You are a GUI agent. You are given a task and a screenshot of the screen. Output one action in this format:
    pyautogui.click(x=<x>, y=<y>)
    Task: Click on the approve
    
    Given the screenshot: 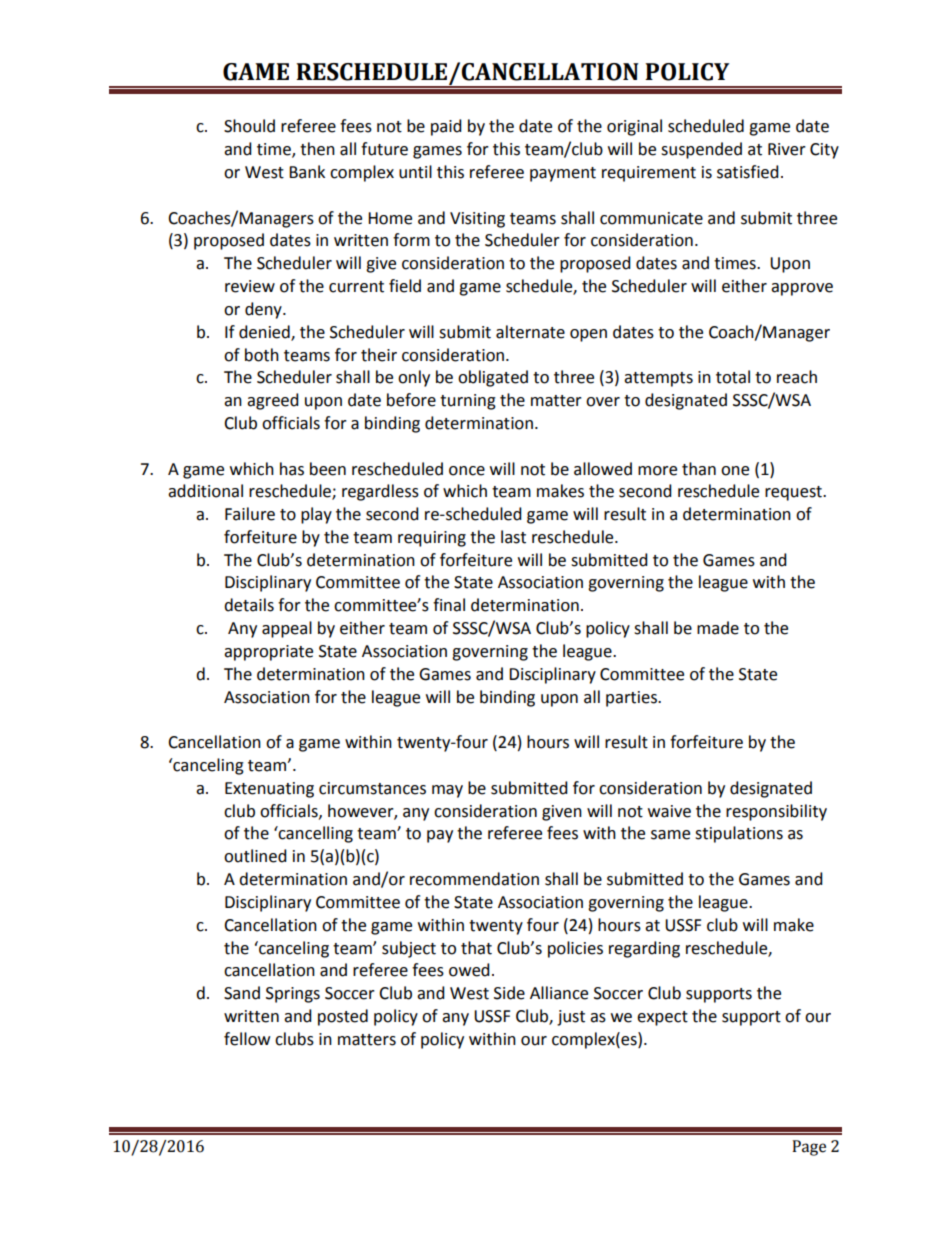 What is the action you would take?
    pyautogui.click(x=802, y=289)
